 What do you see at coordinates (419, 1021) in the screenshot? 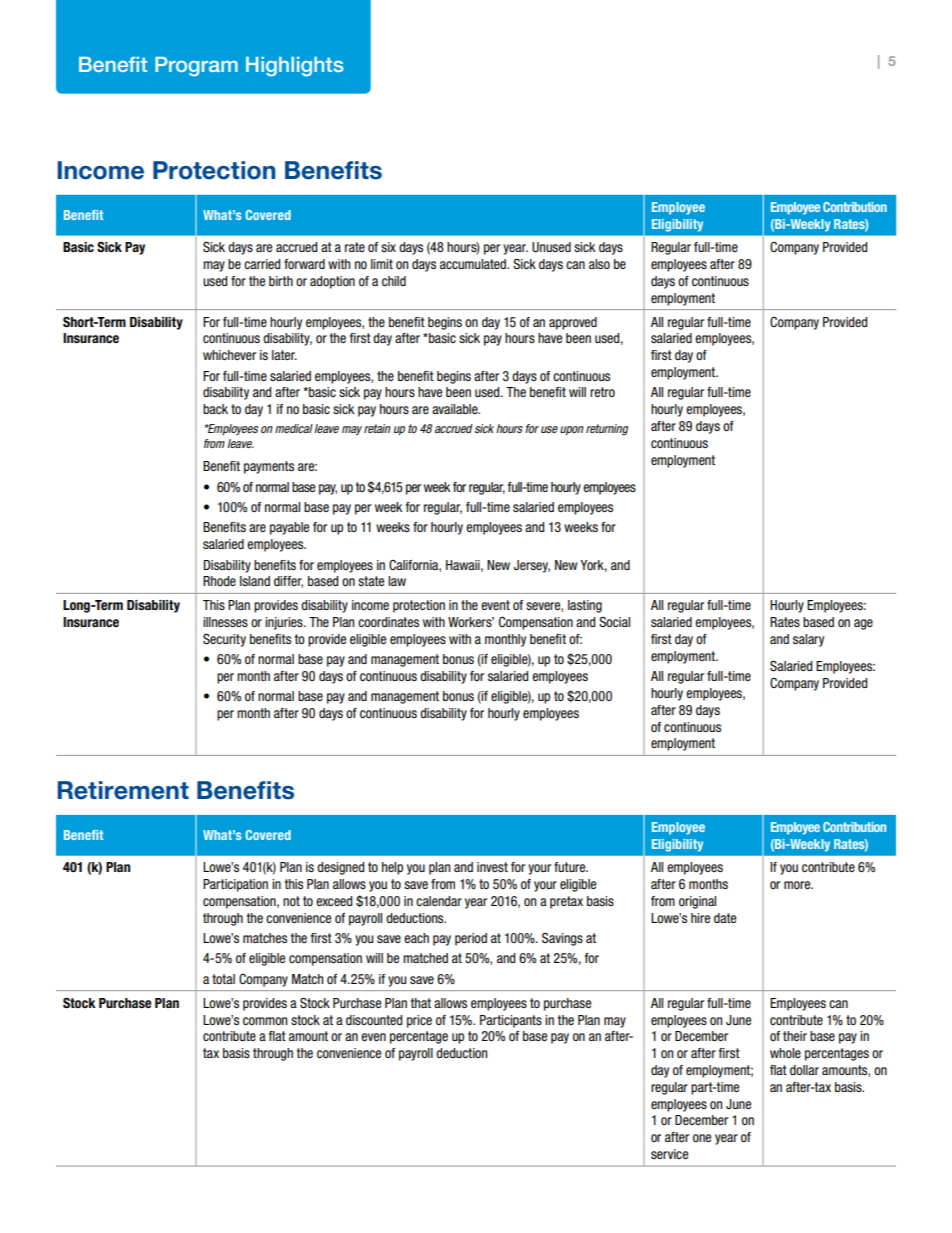
I see `price` at bounding box center [419, 1021].
